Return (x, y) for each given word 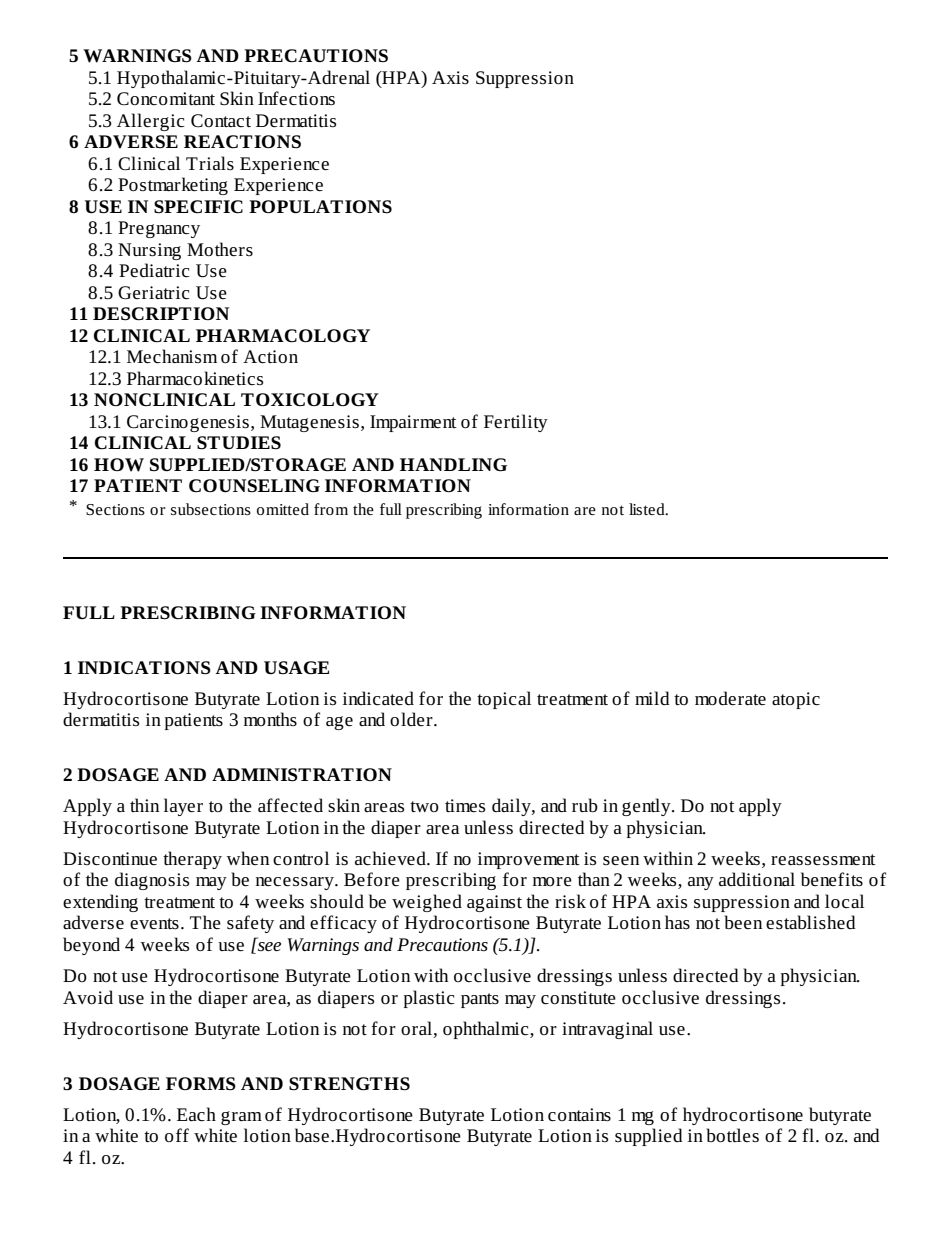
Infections (296, 98)
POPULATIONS (320, 207)
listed (648, 509)
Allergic (151, 122)
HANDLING (453, 465)
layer (183, 807)
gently (647, 807)
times (465, 806)
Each (196, 1114)
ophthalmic (487, 1030)
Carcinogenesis (188, 423)
